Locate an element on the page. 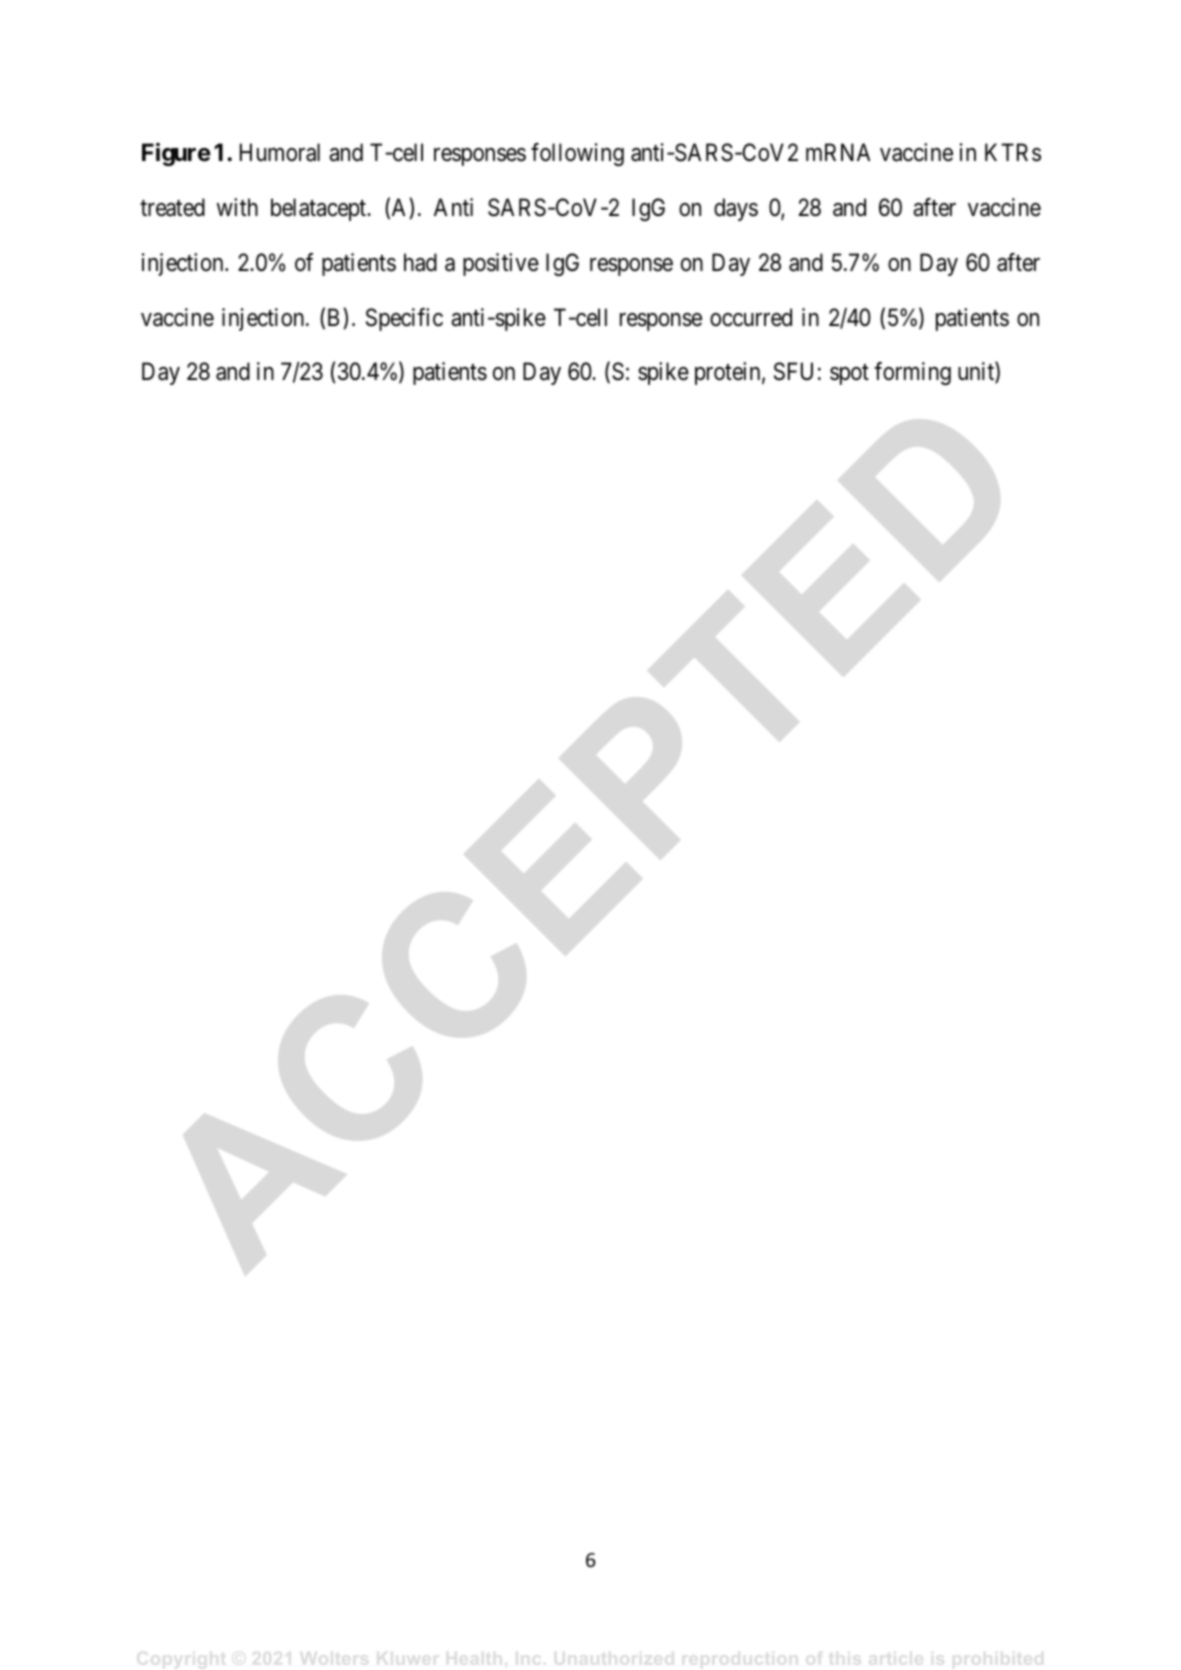 The image size is (1181, 1670). forming is located at coordinates (912, 373).
